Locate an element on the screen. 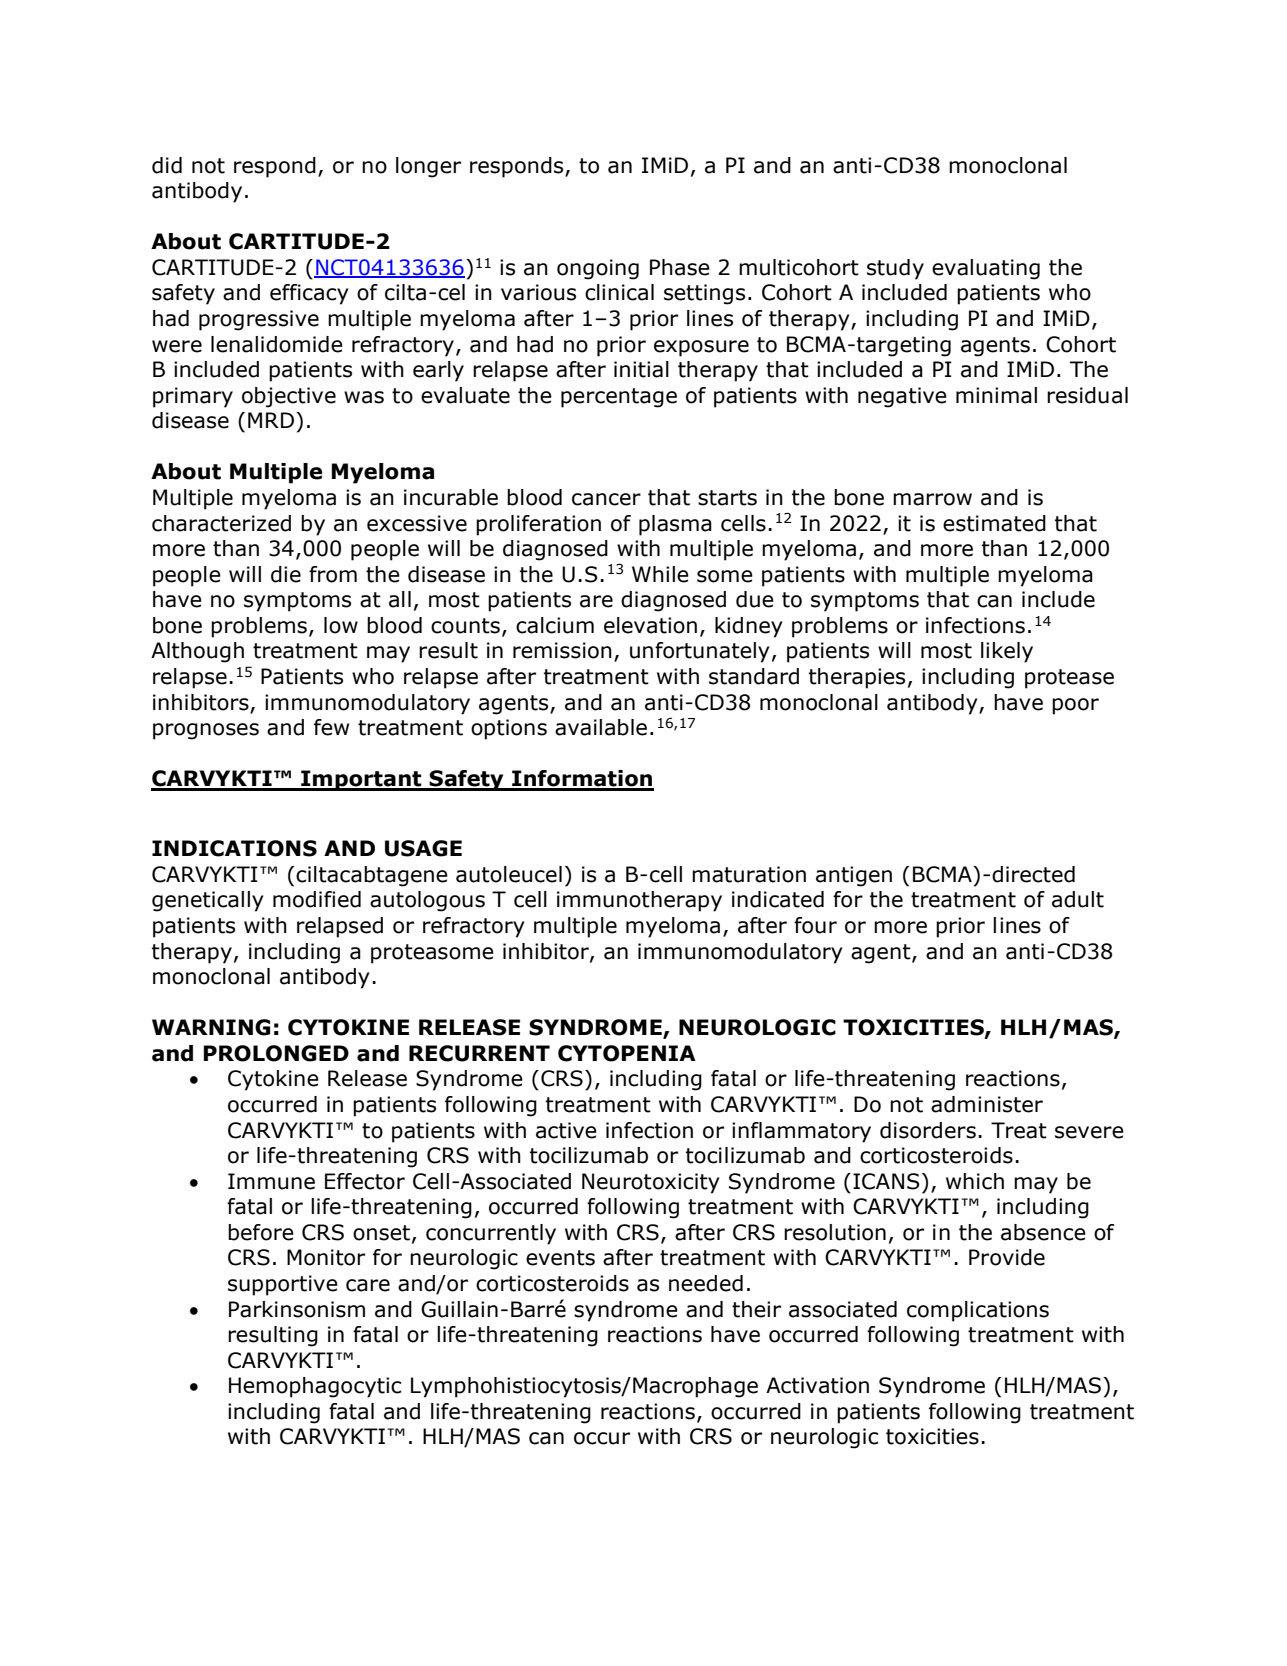 The width and height of the screenshot is (1287, 1666). poor is located at coordinates (1075, 706).
